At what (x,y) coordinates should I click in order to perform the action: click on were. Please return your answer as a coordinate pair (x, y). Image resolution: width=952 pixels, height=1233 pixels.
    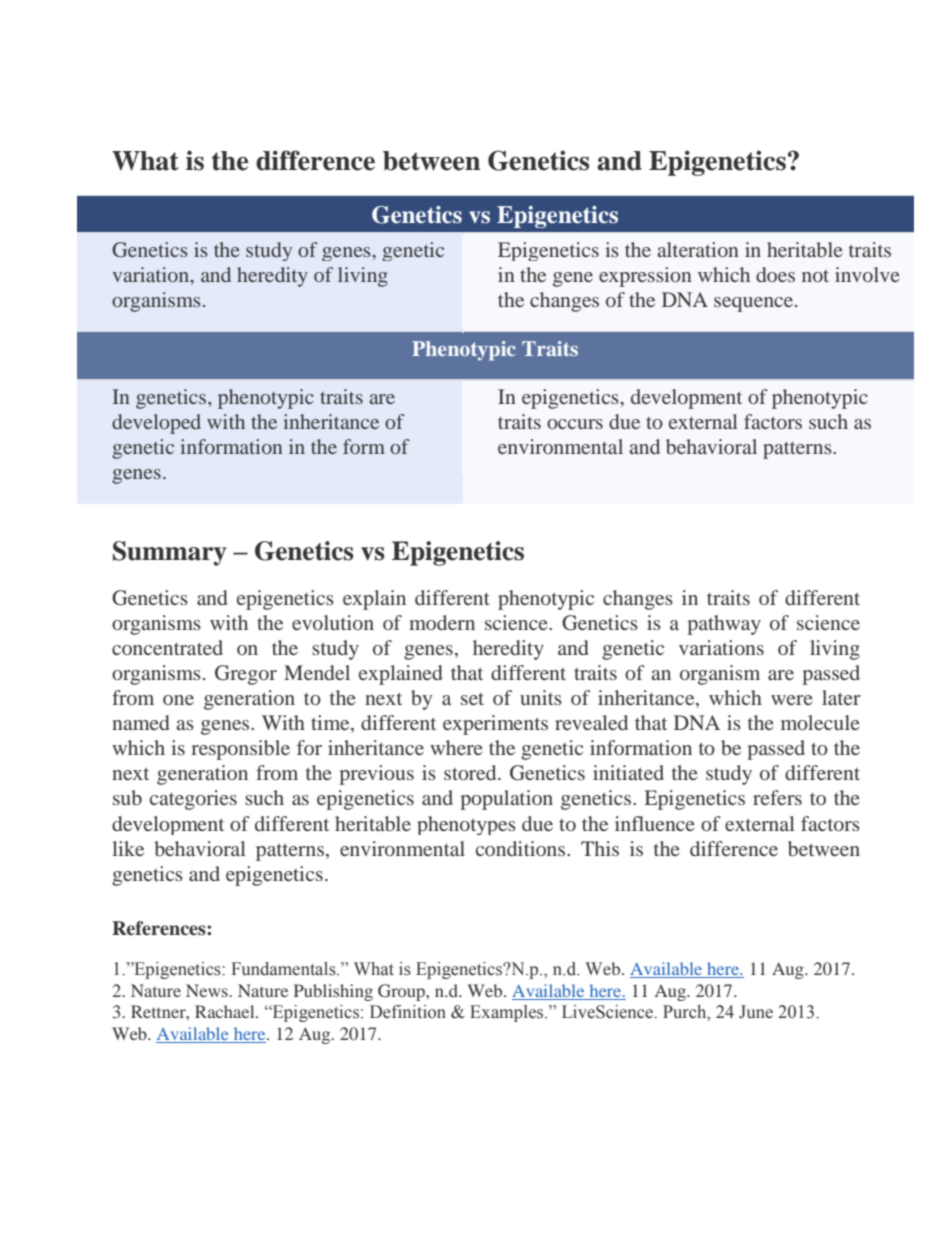
    Looking at the image, I should click on (792, 700).
